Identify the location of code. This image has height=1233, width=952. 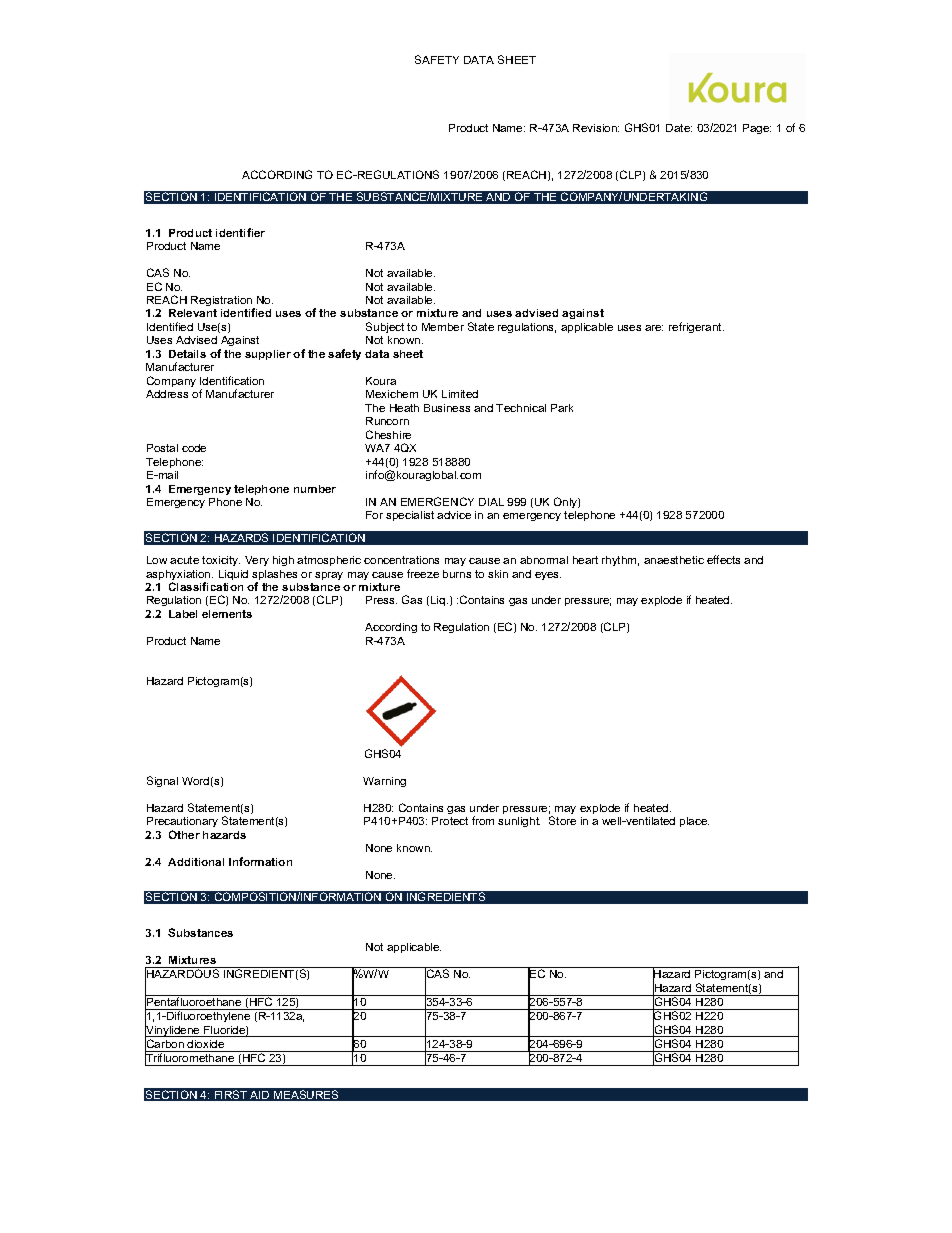
(194, 448).
